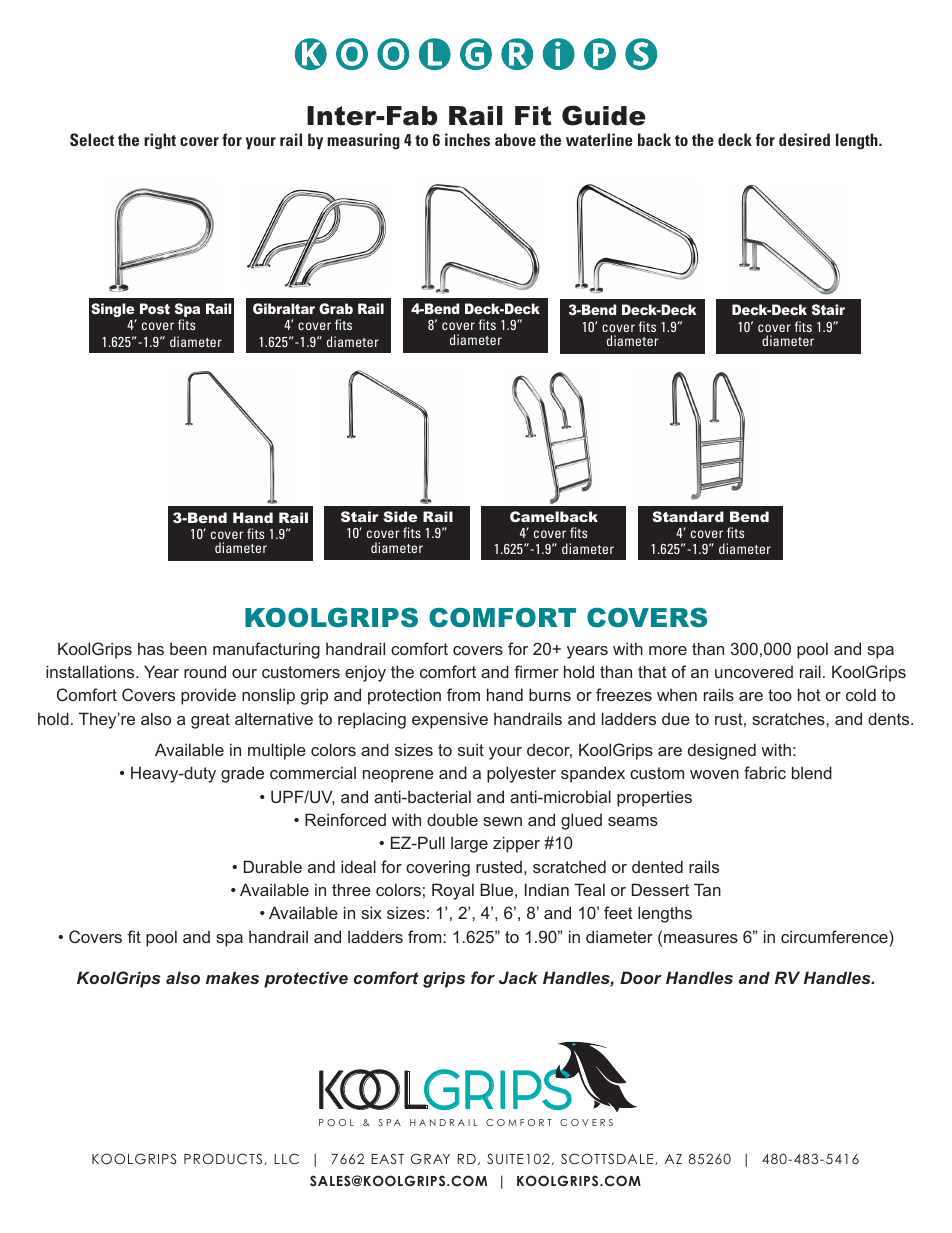 The width and height of the page is (952, 1233). Describe the element at coordinates (155, 308) in the page. I see `Post` at that location.
